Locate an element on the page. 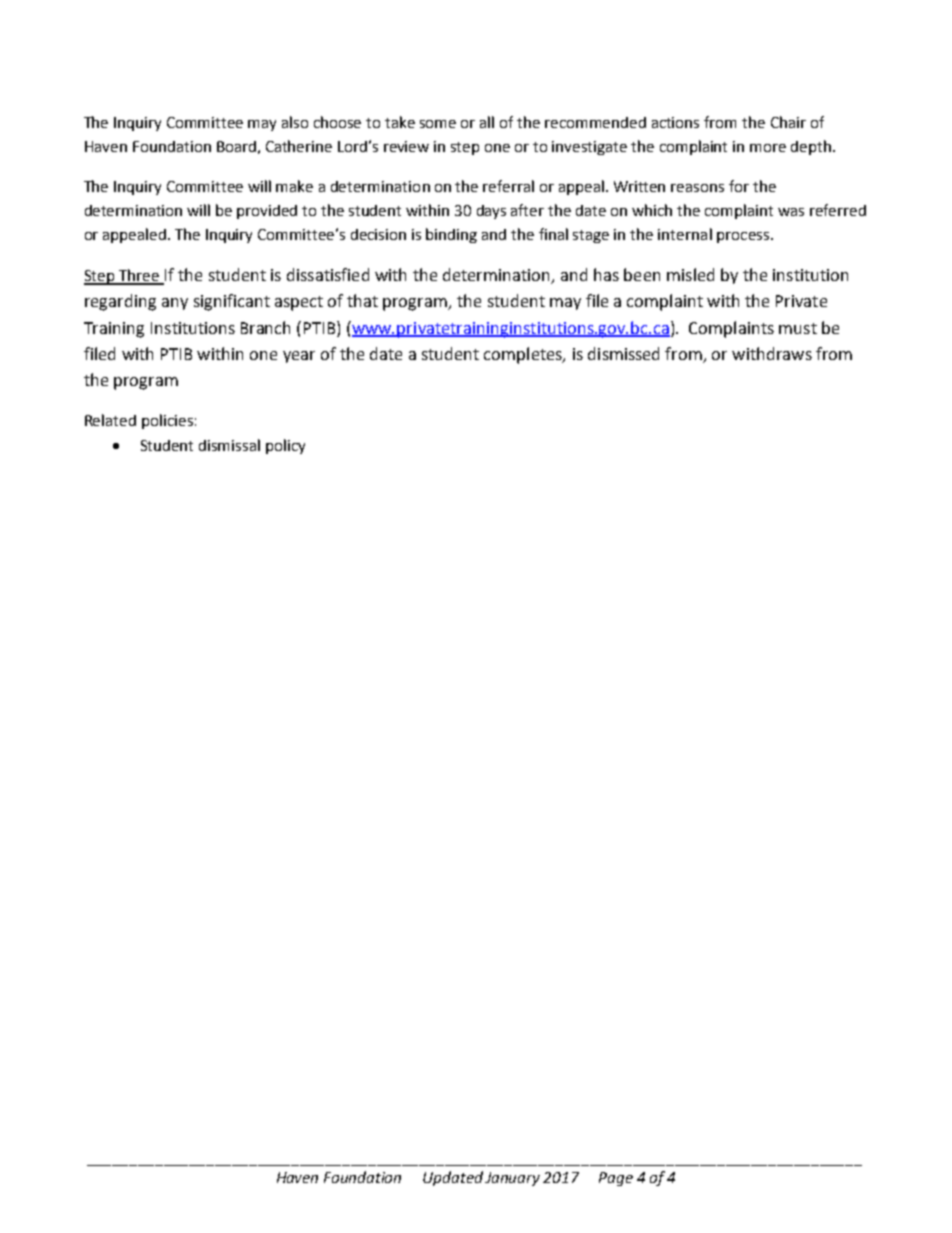  more is located at coordinates (768, 148).
